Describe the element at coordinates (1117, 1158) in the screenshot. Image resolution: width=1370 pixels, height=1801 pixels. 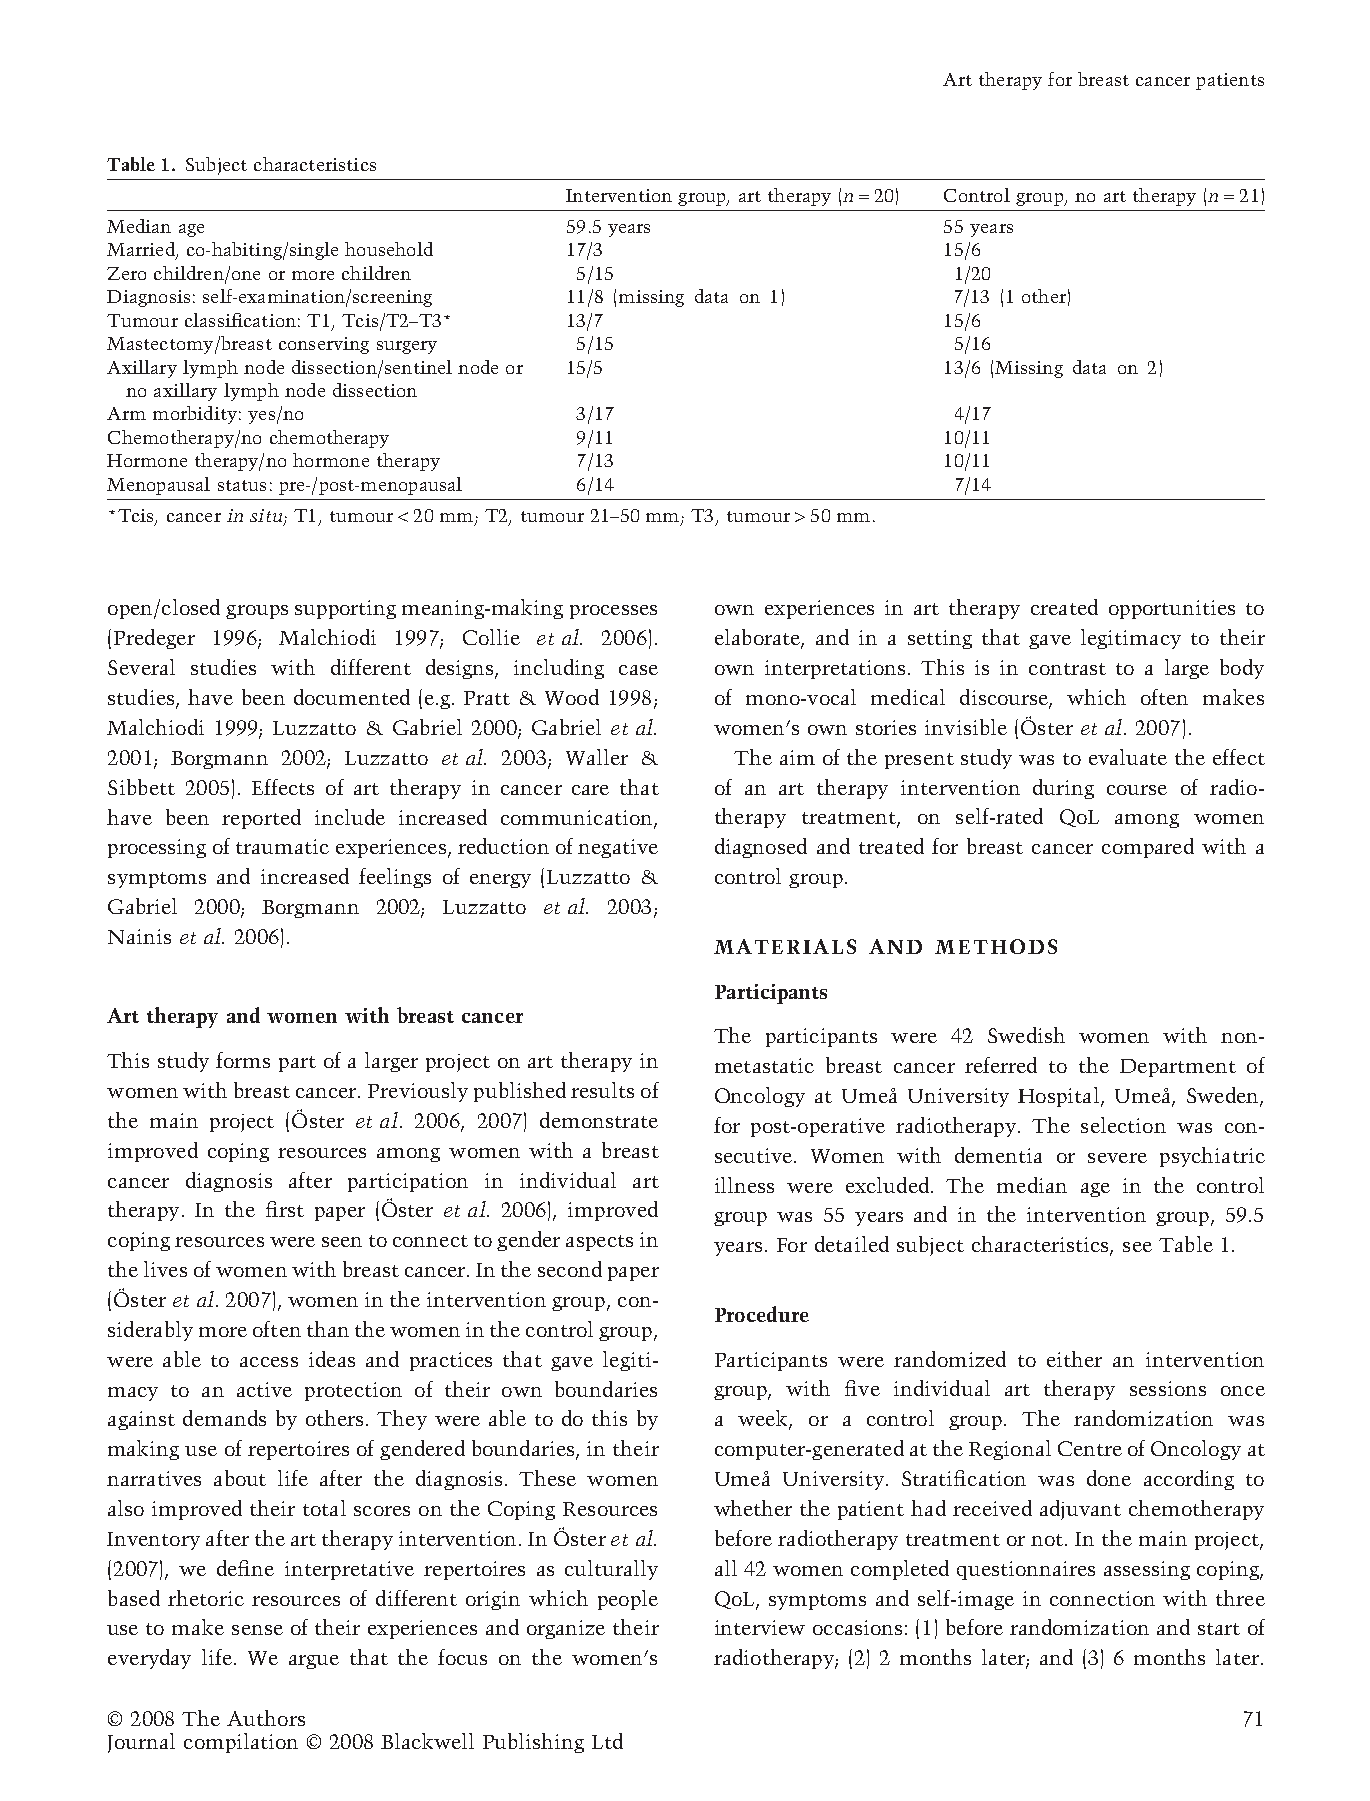
I see `severe` at that location.
